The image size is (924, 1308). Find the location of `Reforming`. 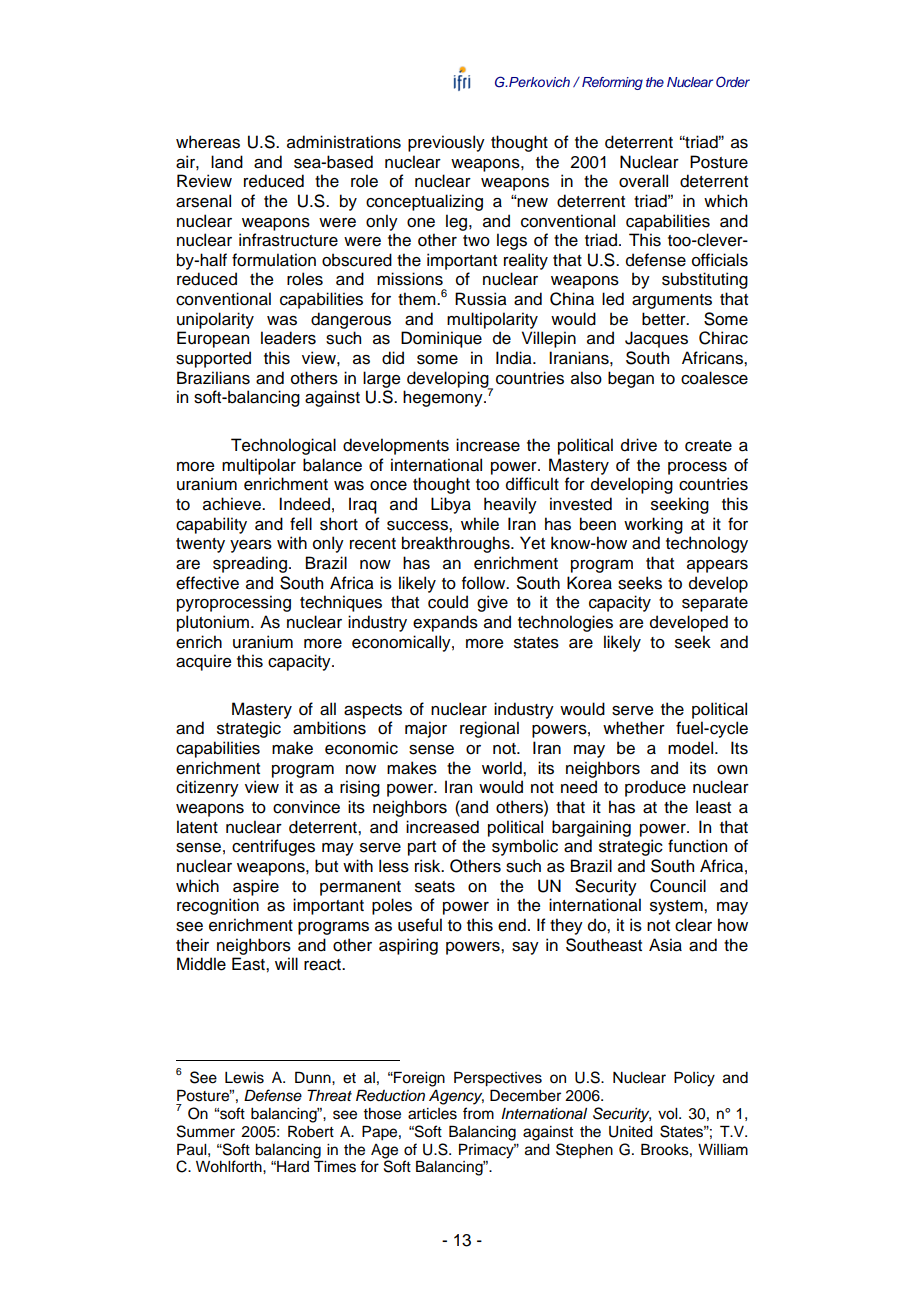

Reforming is located at coordinates (612, 83).
